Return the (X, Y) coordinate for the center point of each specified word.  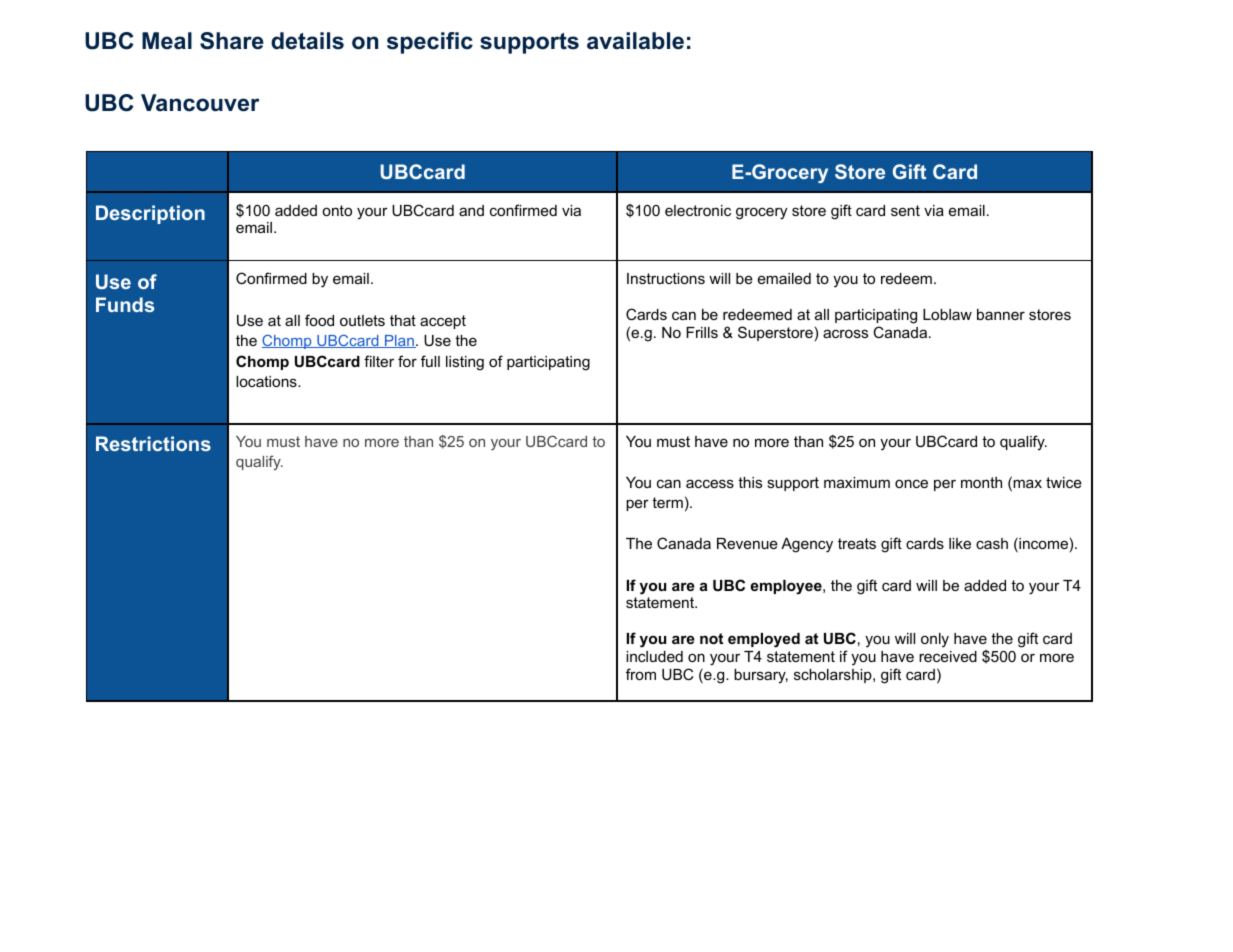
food (319, 320)
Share (232, 41)
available (635, 41)
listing (465, 363)
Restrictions (153, 443)
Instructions (666, 278)
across (845, 333)
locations (267, 381)
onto (337, 210)
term (667, 502)
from (641, 674)
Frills (702, 332)
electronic (698, 210)
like (960, 543)
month (981, 482)
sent (905, 210)
